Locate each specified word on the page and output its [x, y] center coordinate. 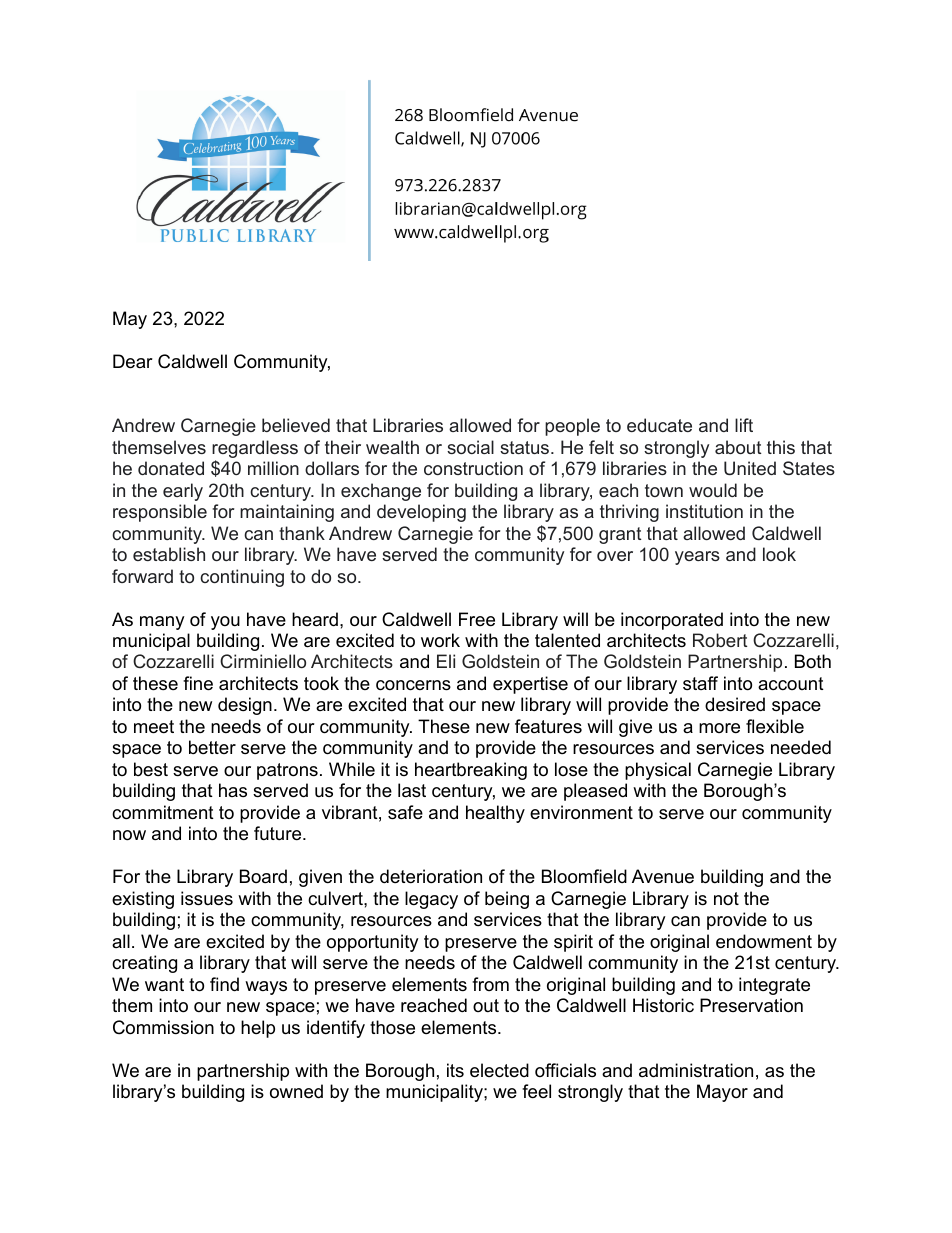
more [719, 728]
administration [696, 1070]
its [455, 1070]
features [548, 726]
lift [744, 425]
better [212, 747]
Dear [133, 361]
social [470, 447]
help [258, 1029]
